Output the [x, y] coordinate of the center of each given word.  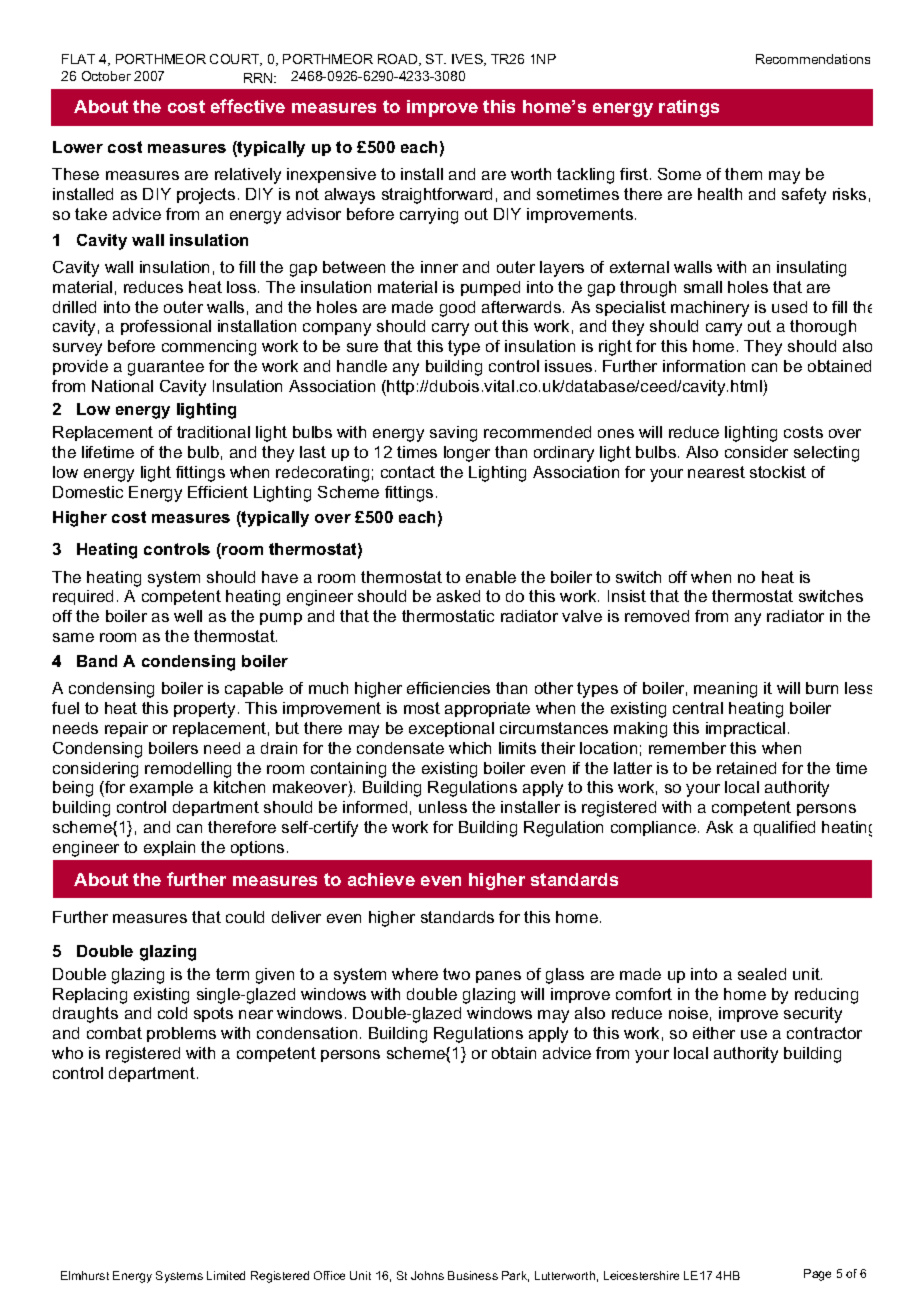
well [188, 616]
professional [166, 327]
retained [746, 768]
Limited [226, 1275]
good [457, 309]
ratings [689, 108]
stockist [778, 472]
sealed [762, 974]
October [106, 76]
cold [172, 1013]
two [456, 974]
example [161, 788]
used [789, 307]
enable [491, 577]
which [470, 748]
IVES [468, 60]
